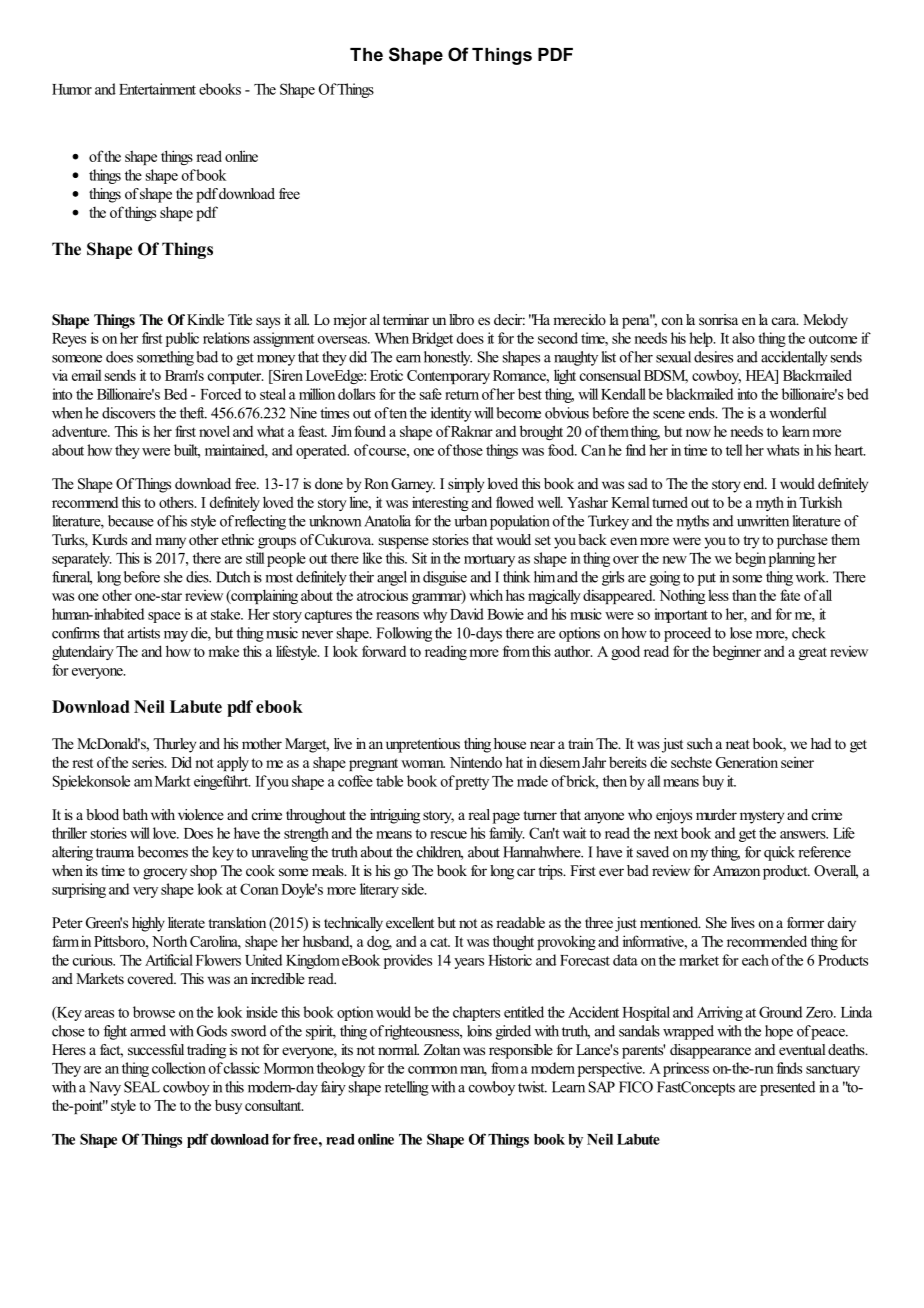 Image resolution: width=924 pixels, height=1308 pixels. Describe the element at coordinates (486, 595) in the screenshot. I see `which` at that location.
